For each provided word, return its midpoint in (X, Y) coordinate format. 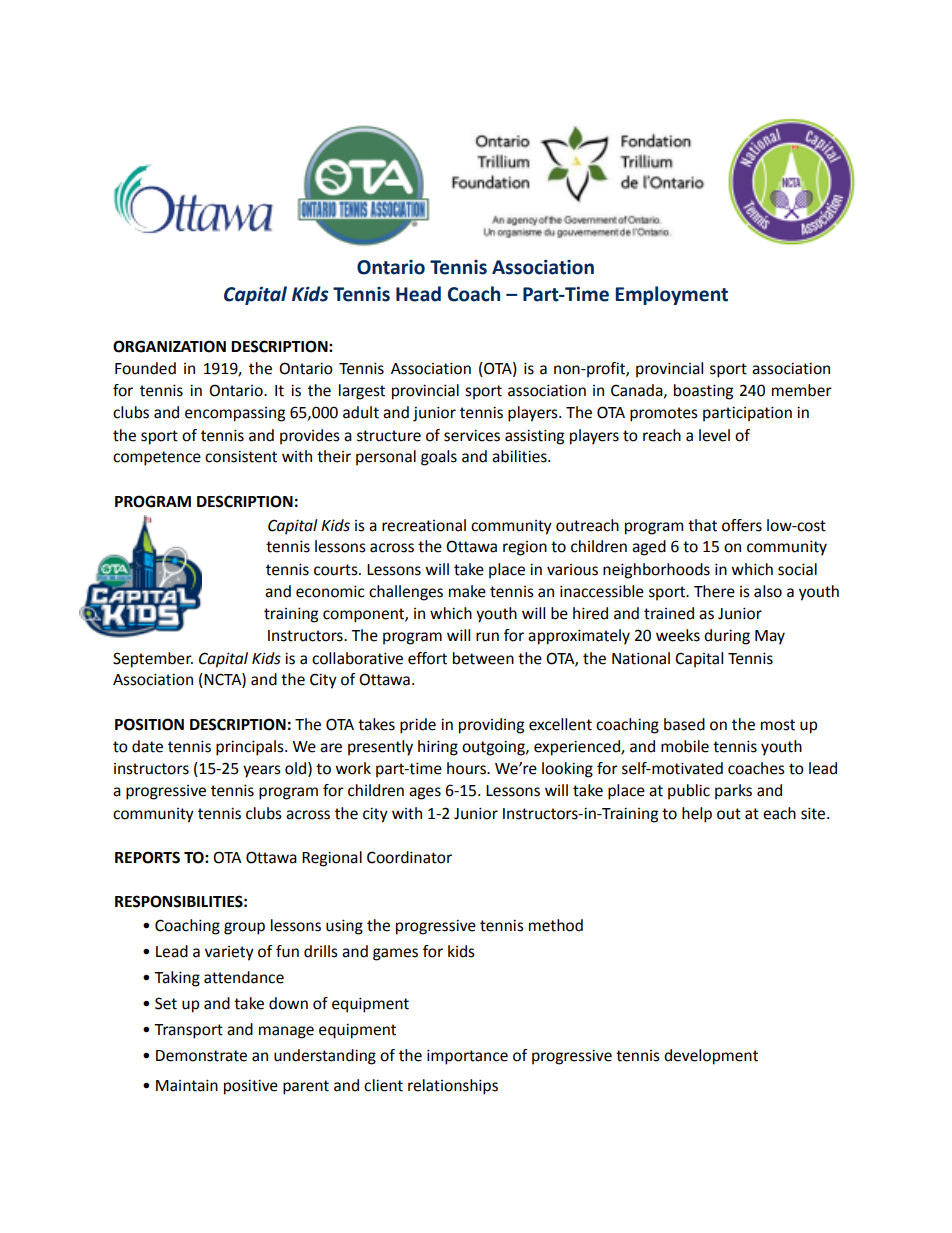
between (483, 658)
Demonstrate (201, 1056)
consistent (241, 456)
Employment (672, 295)
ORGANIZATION (169, 346)
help (697, 815)
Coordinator (409, 857)
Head (418, 294)
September (153, 660)
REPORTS (147, 857)
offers (742, 525)
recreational (424, 525)
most (778, 725)
